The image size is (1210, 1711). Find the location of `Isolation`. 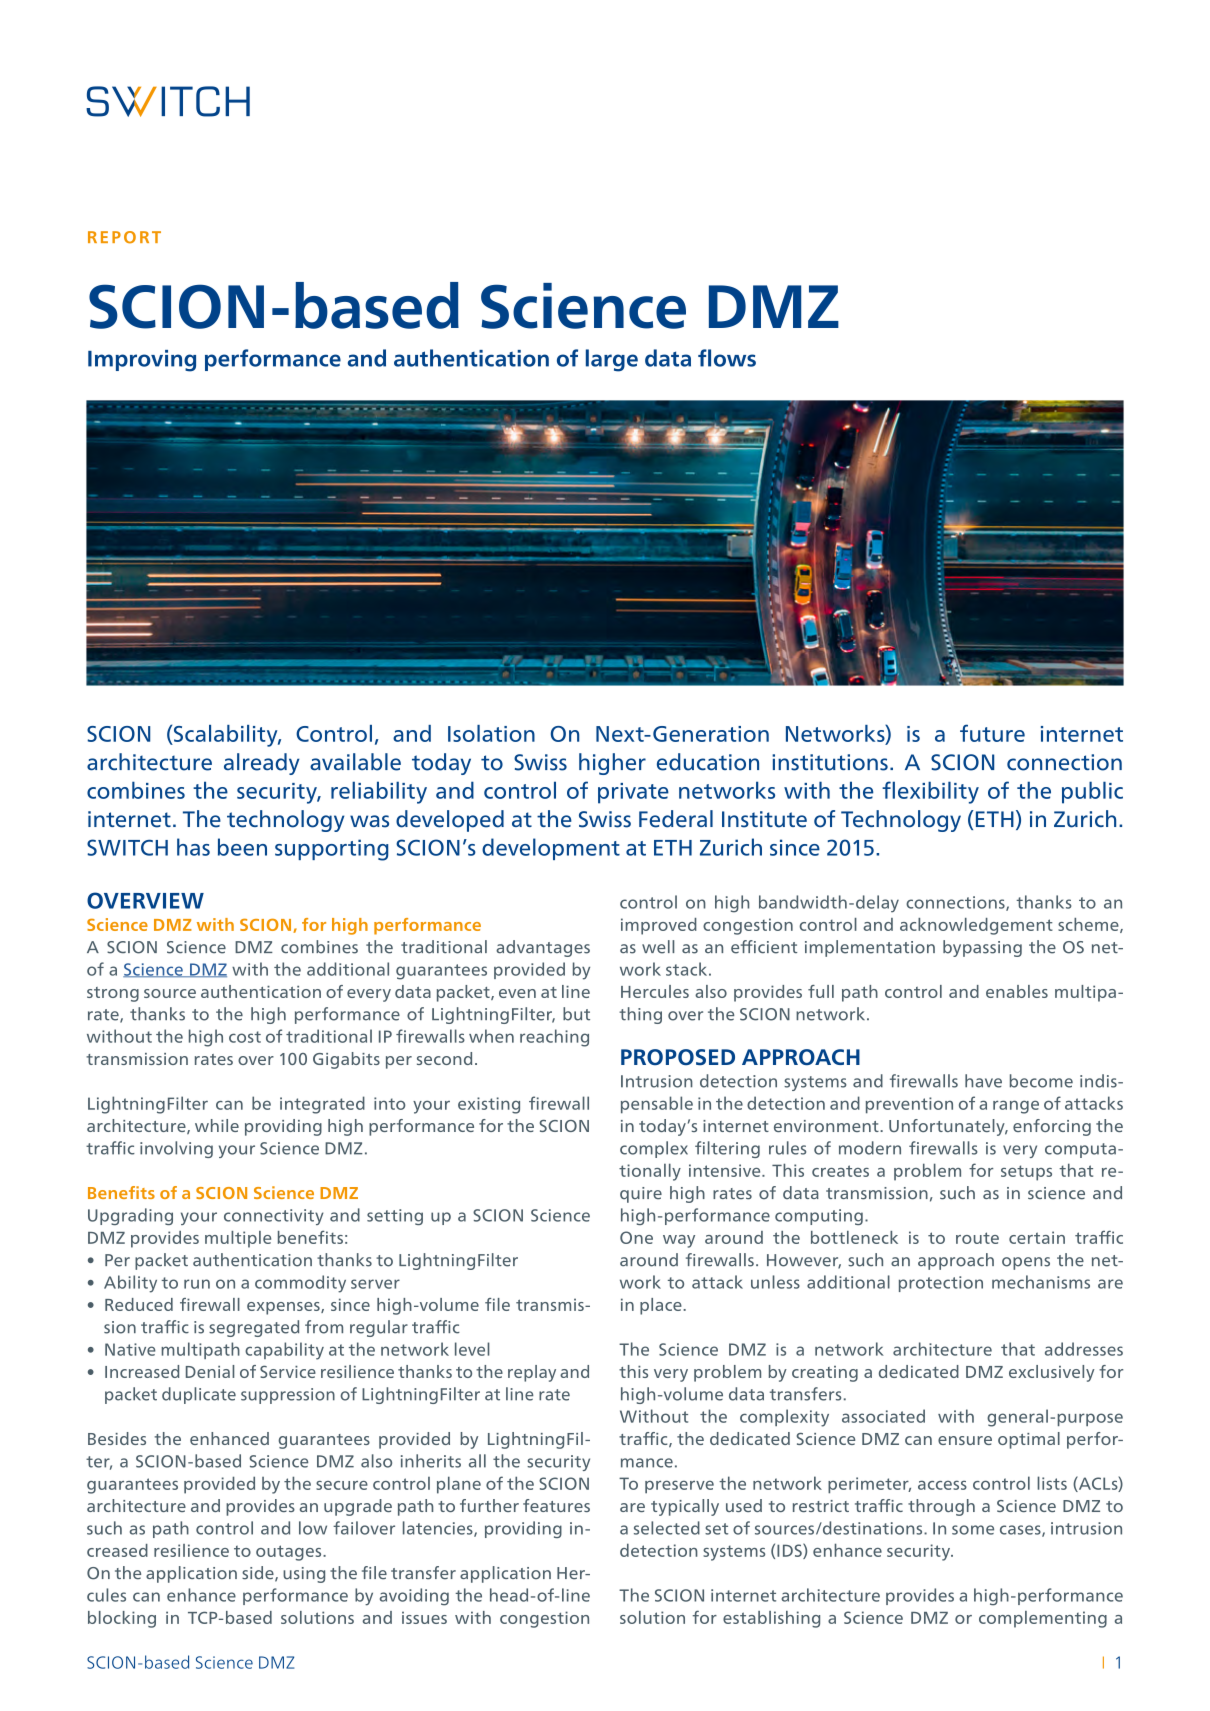

Isolation is located at coordinates (491, 733).
